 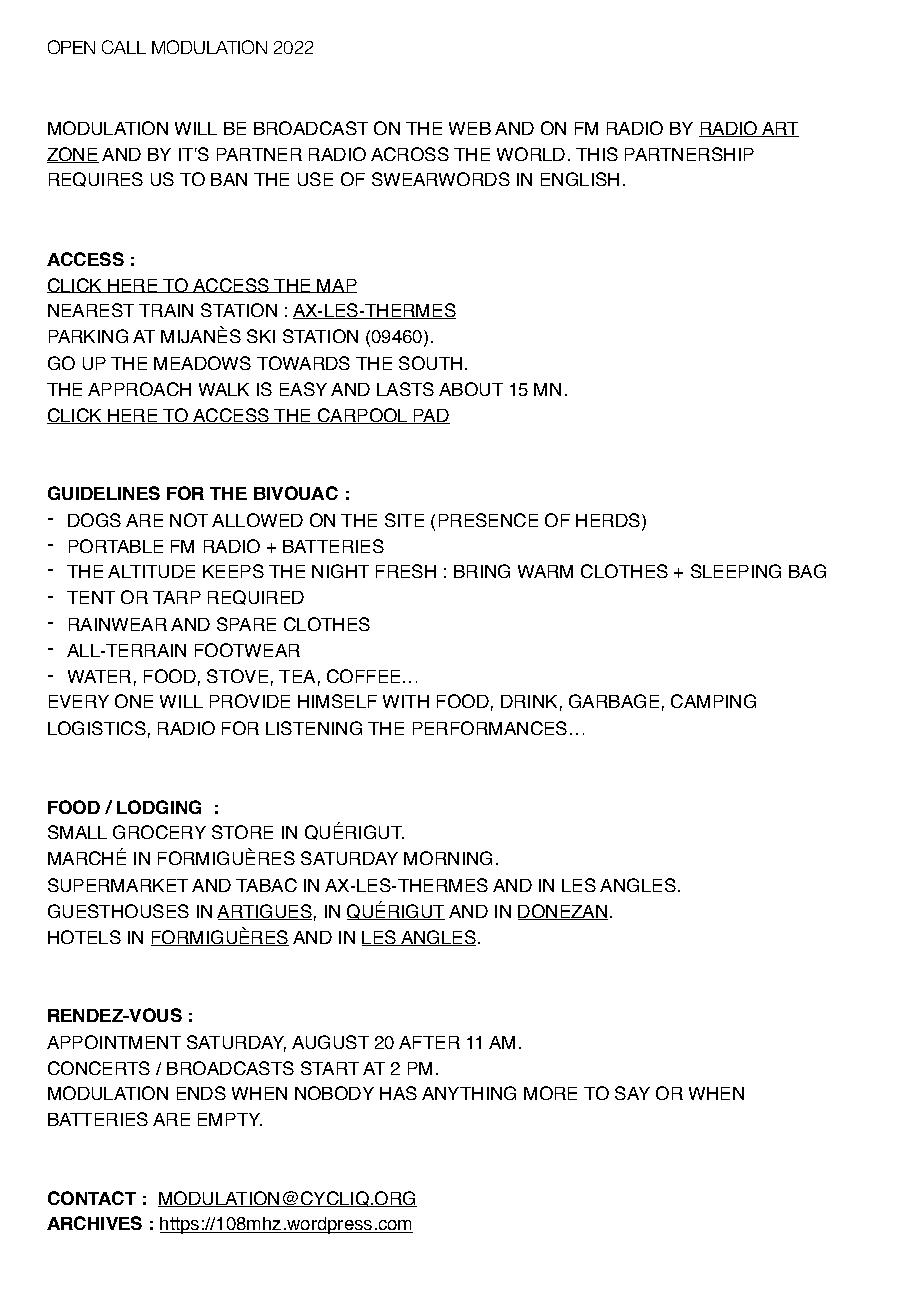 What do you see at coordinates (614, 701) in the document?
I see `GARBAGE` at bounding box center [614, 701].
